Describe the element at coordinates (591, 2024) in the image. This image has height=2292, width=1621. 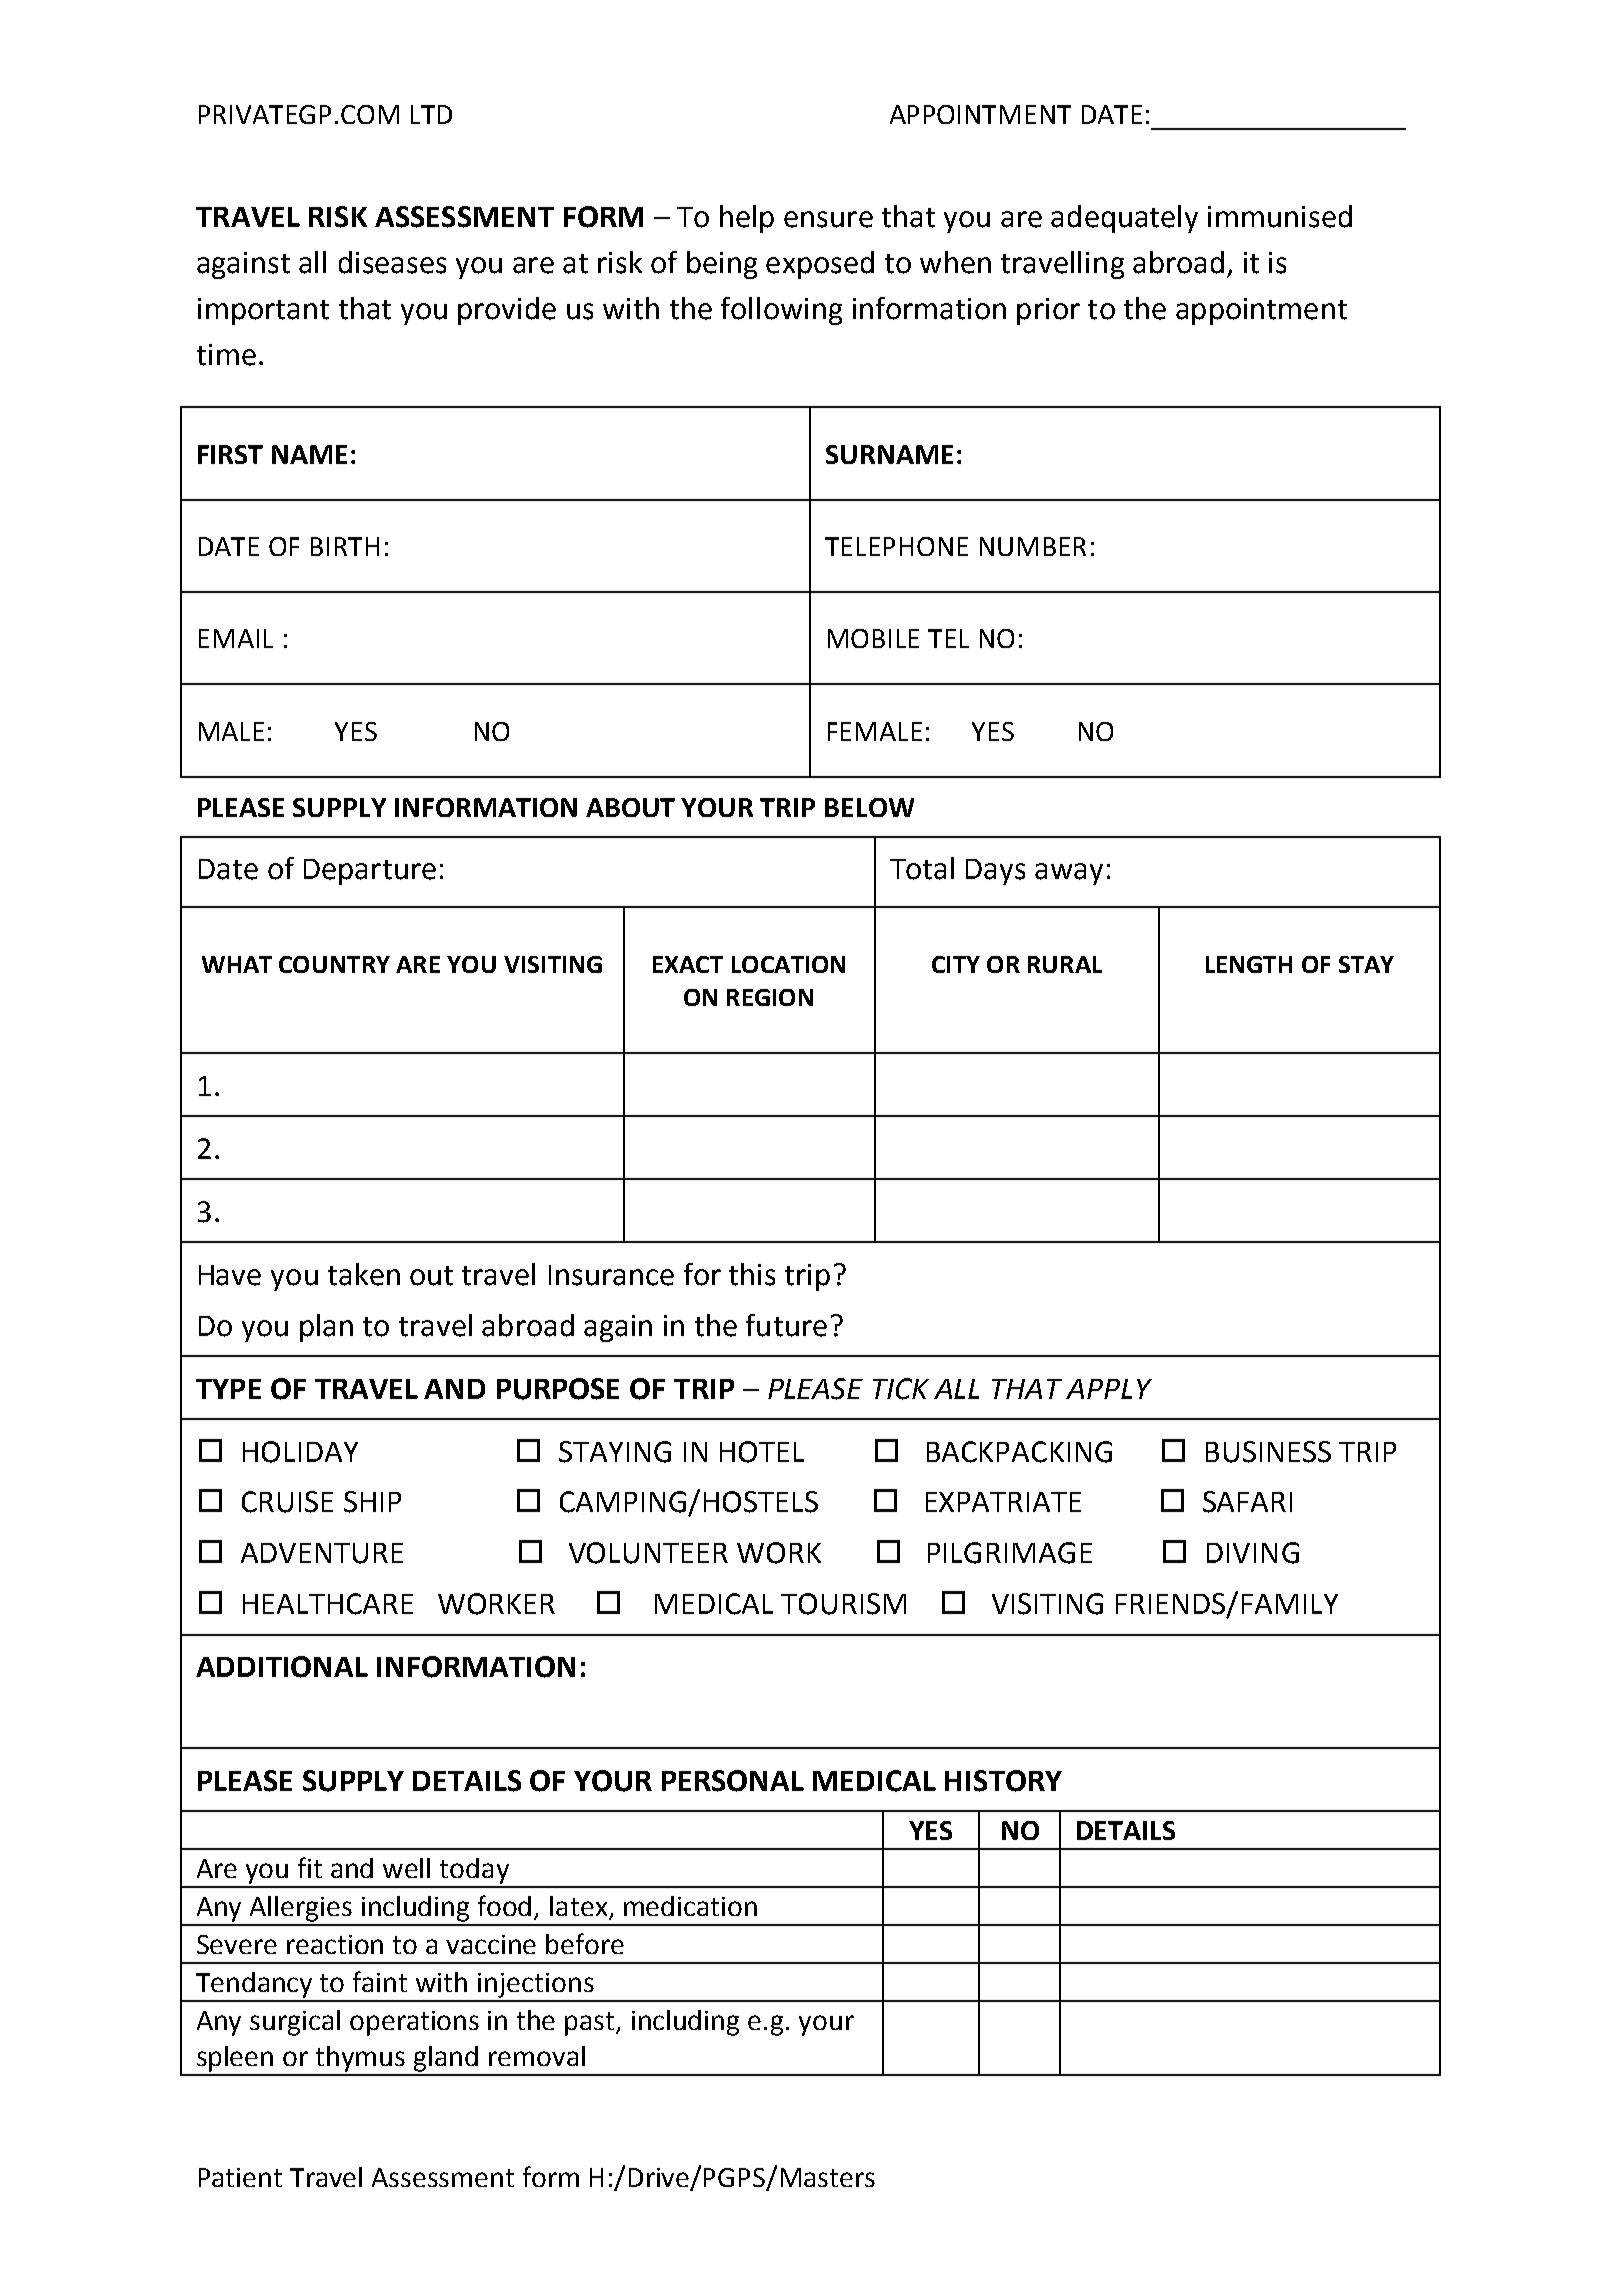
I see `past` at that location.
